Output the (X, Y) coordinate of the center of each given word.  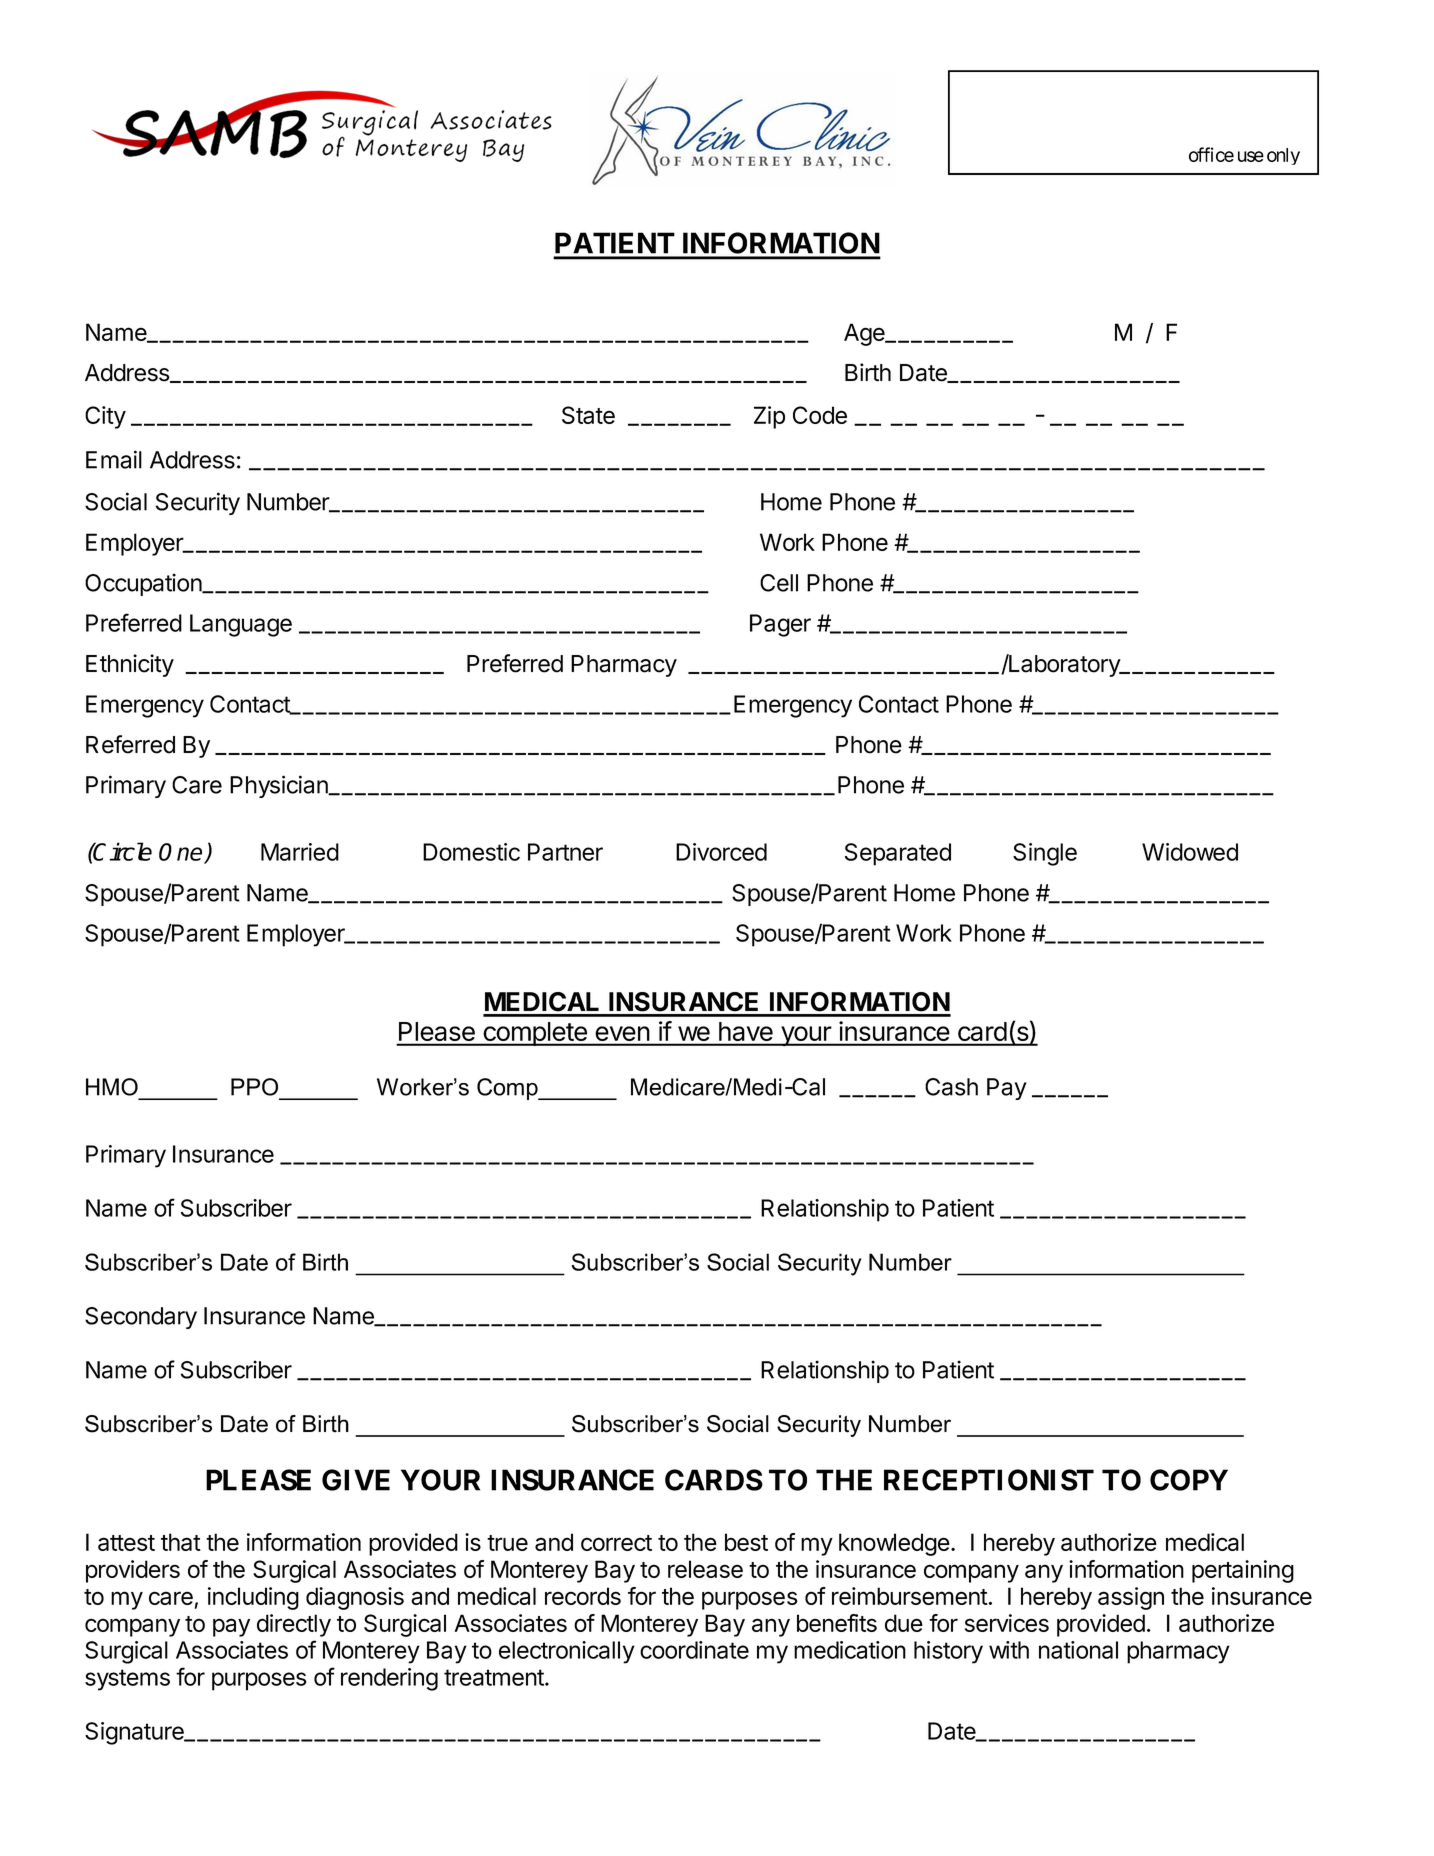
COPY (1189, 1480)
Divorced (721, 852)
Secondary (141, 1318)
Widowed (1190, 852)
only (1283, 156)
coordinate (694, 1650)
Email (114, 459)
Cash (951, 1087)
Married (300, 852)
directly (294, 1625)
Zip (769, 417)
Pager (780, 625)
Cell (779, 583)
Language (241, 625)
